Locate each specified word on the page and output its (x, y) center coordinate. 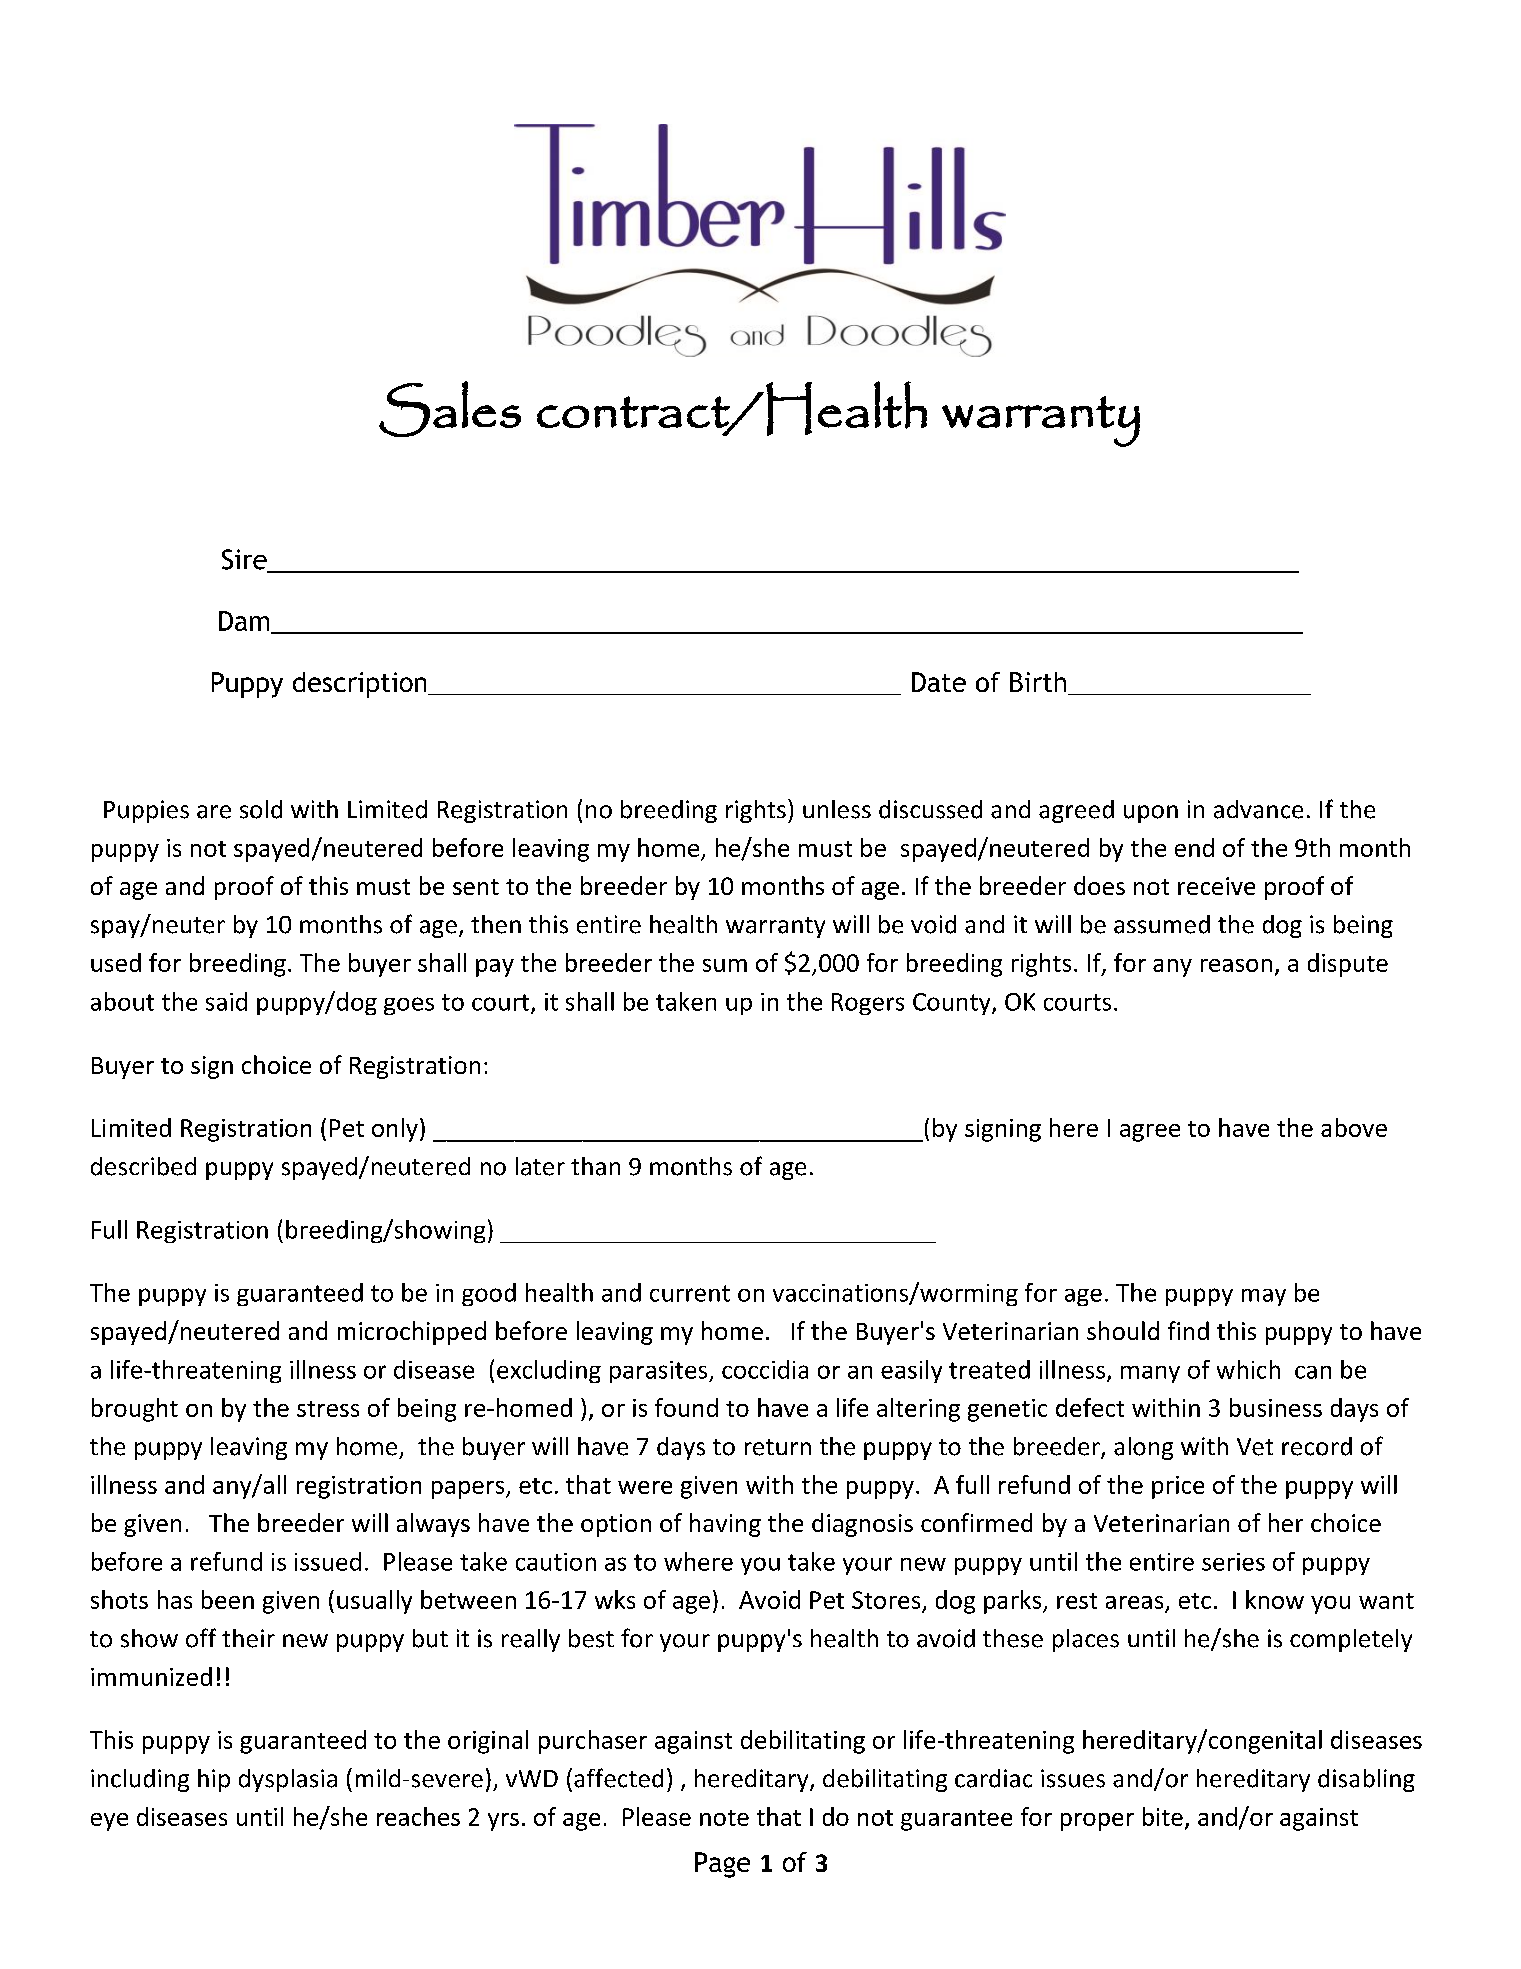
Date (939, 682)
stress (328, 1409)
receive (1216, 886)
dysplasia (288, 1780)
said (226, 1001)
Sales (450, 409)
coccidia (765, 1369)
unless (837, 809)
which (1248, 1369)
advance (1258, 809)
